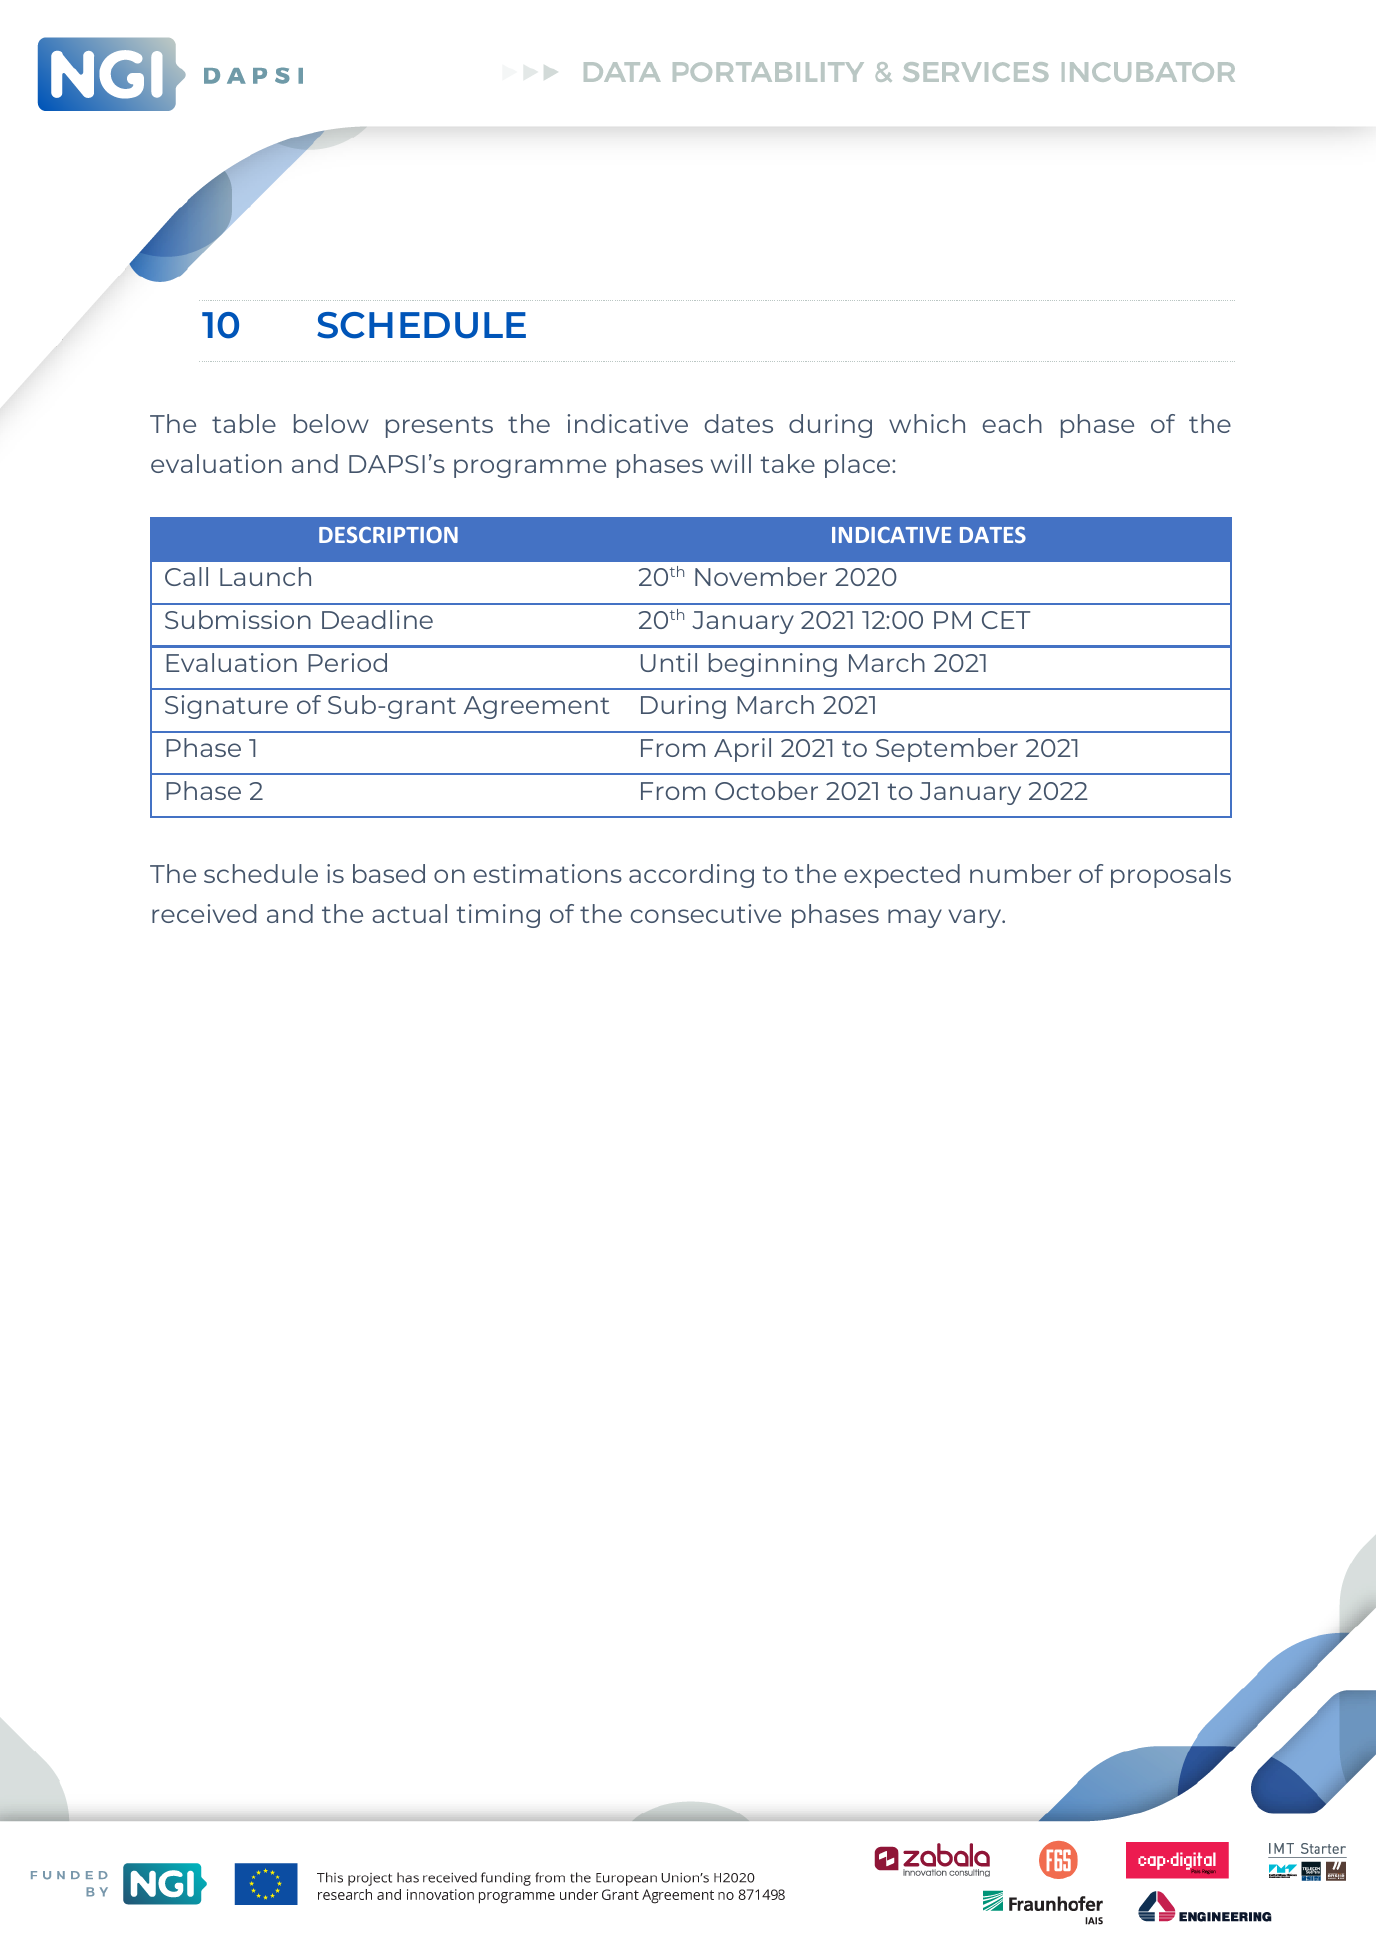 The width and height of the screenshot is (1376, 1948). I want to click on CET, so click(1006, 620).
